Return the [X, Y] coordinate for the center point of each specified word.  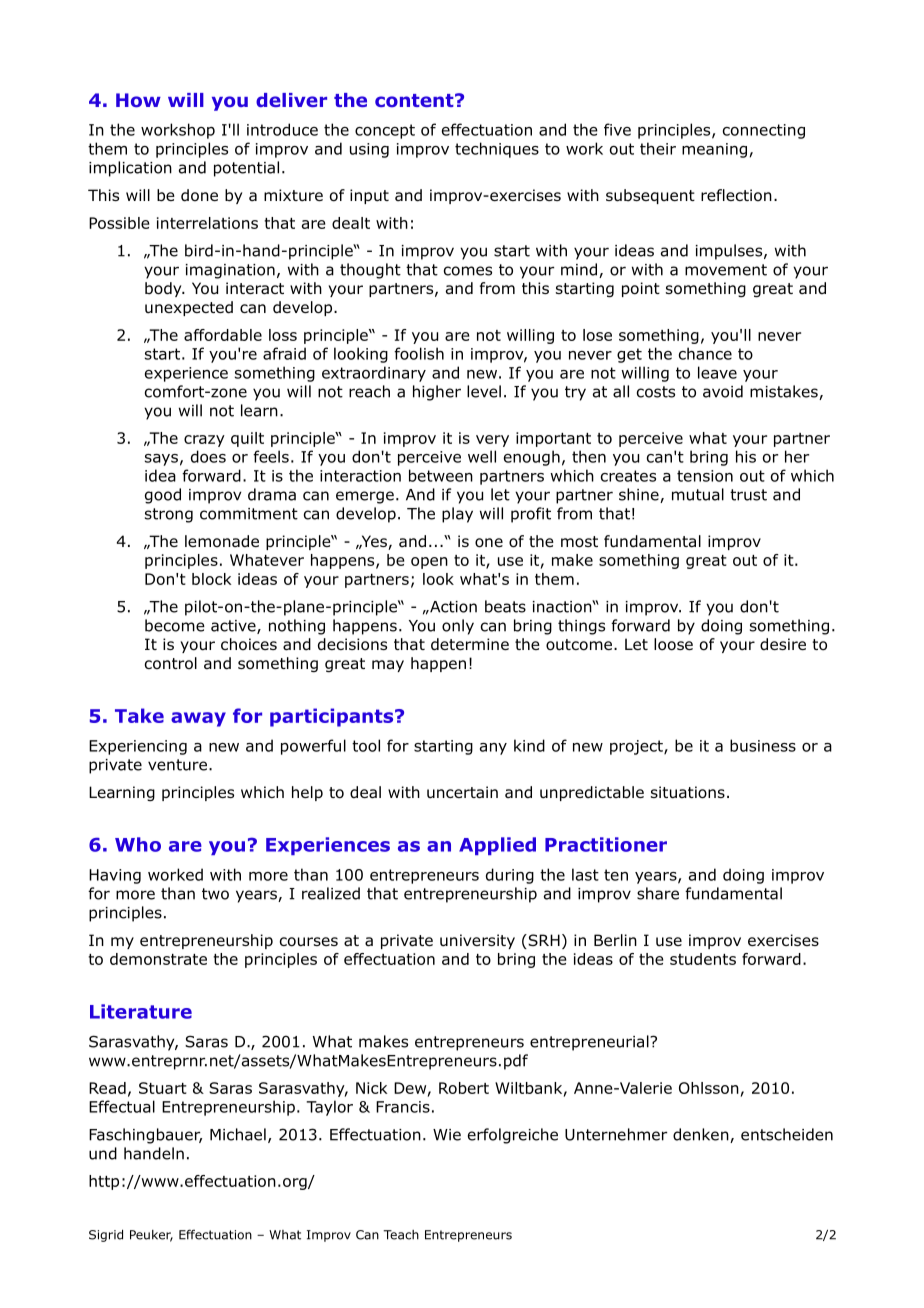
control [171, 663]
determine [470, 644]
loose [673, 644]
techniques [497, 150]
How [138, 100]
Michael [238, 1134]
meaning [714, 150]
